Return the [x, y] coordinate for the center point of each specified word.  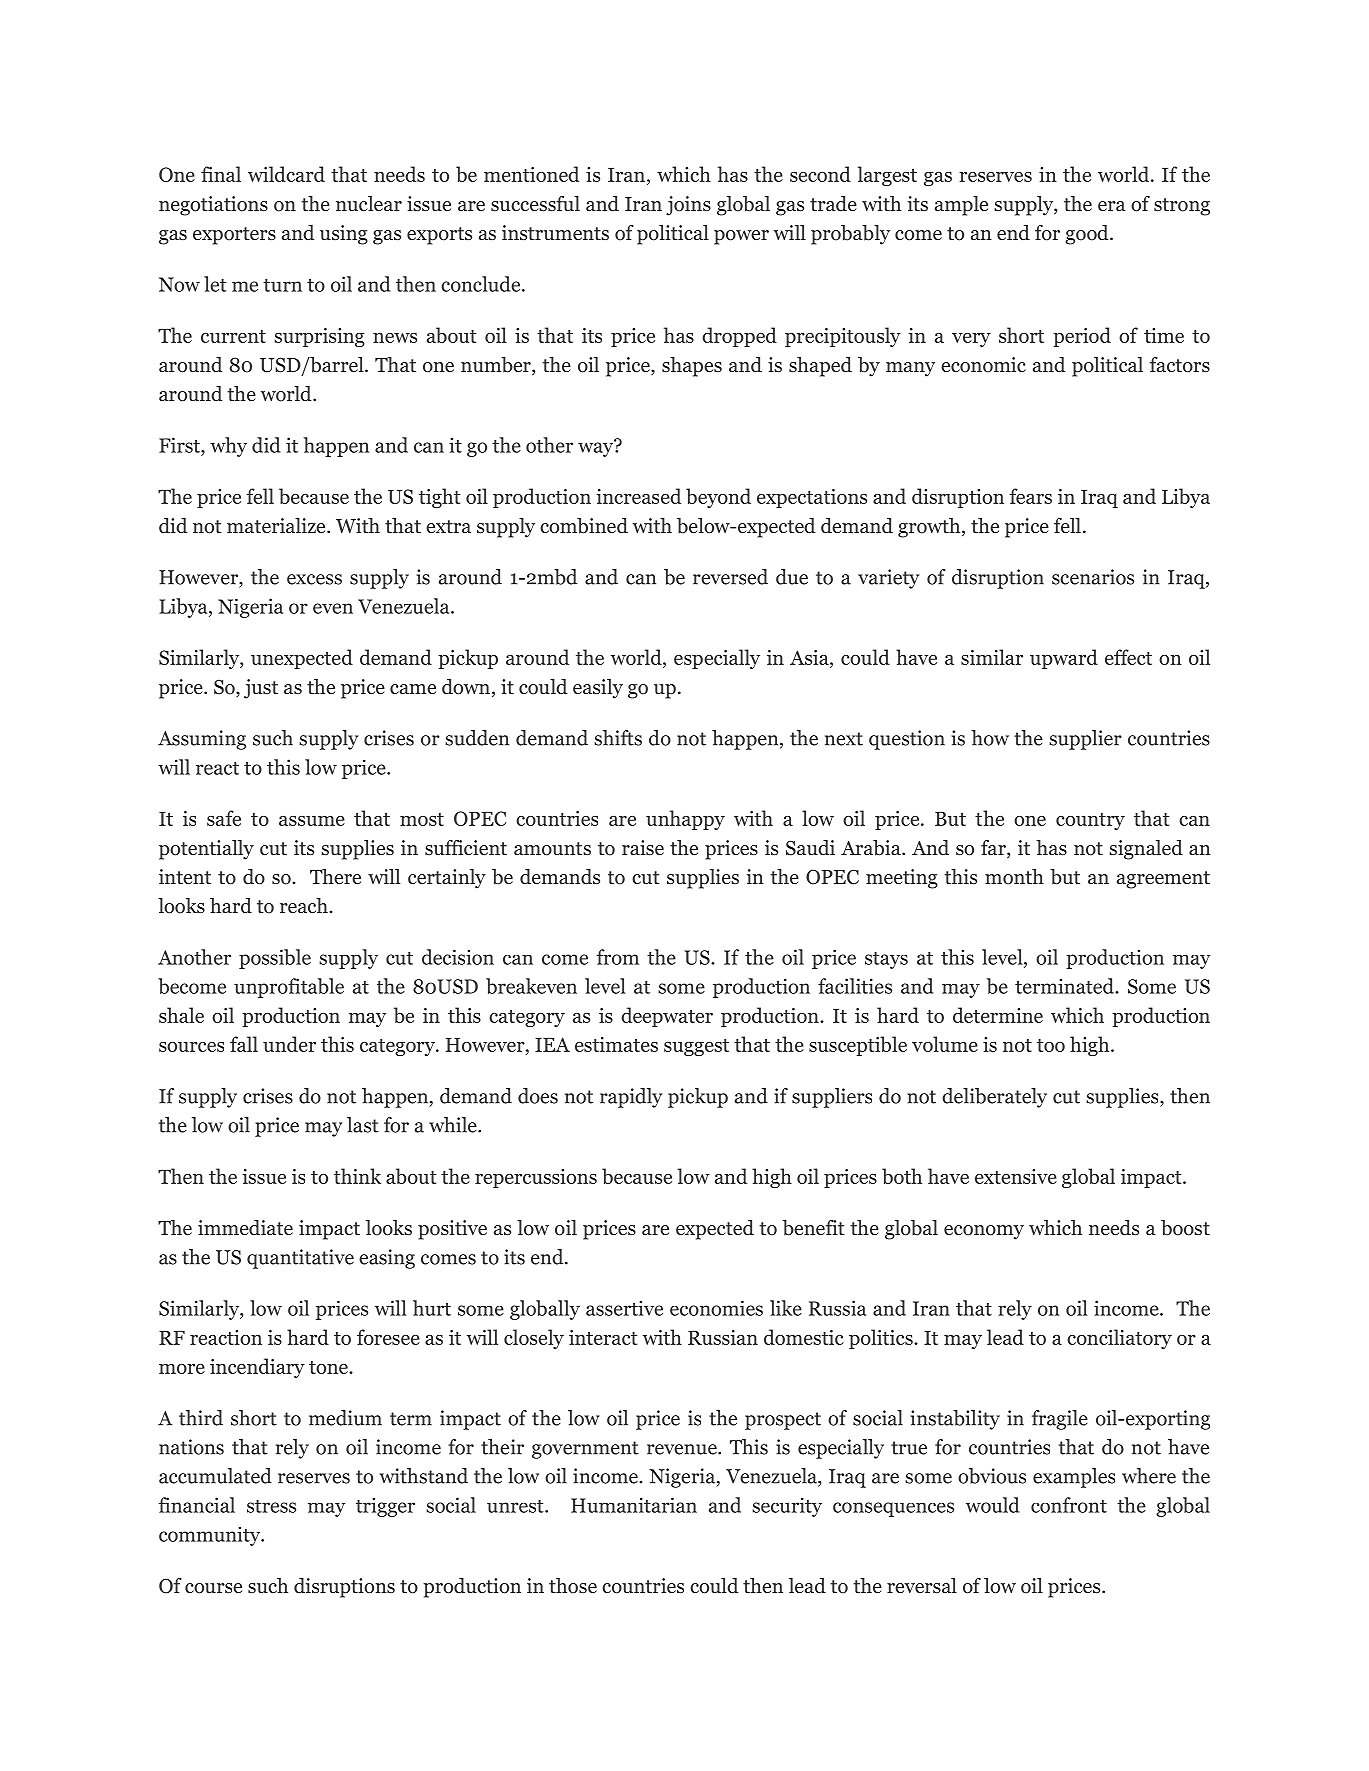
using [344, 235]
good [1088, 235]
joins [688, 206]
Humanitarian [634, 1505]
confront [1069, 1505]
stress [271, 1506]
